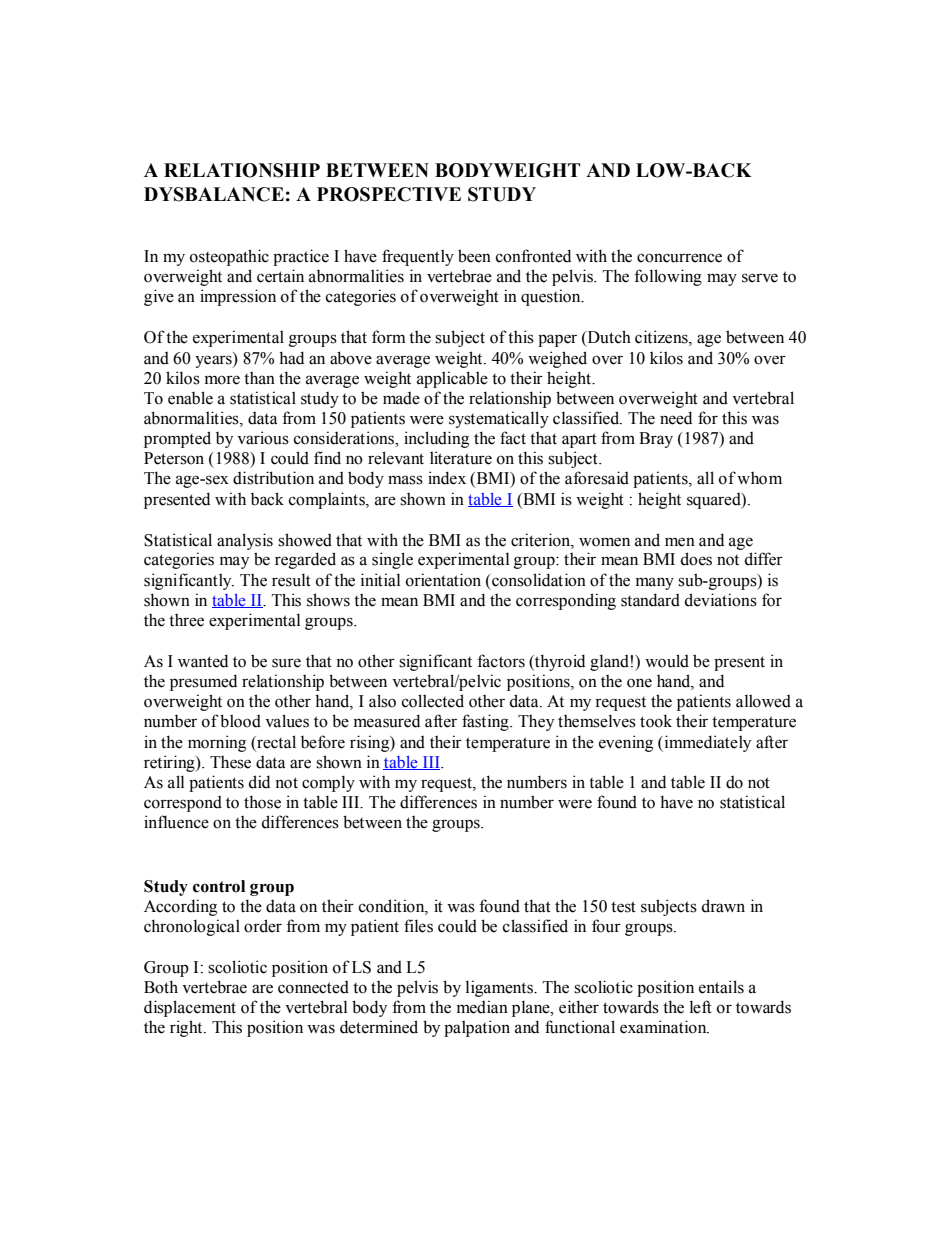  What do you see at coordinates (190, 1008) in the page?
I see `displacement` at bounding box center [190, 1008].
